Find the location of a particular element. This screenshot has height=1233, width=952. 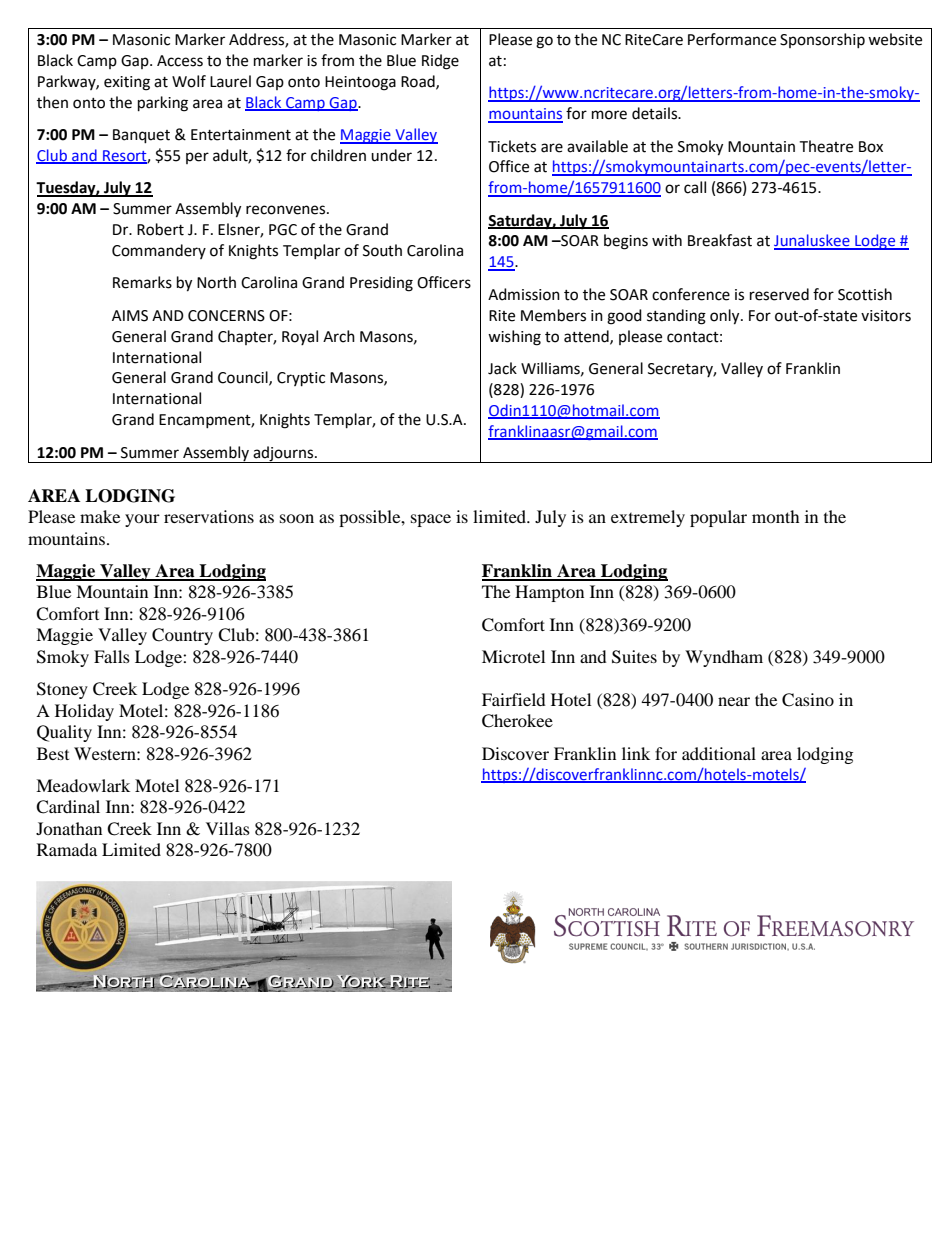

Ridge is located at coordinates (440, 62).
